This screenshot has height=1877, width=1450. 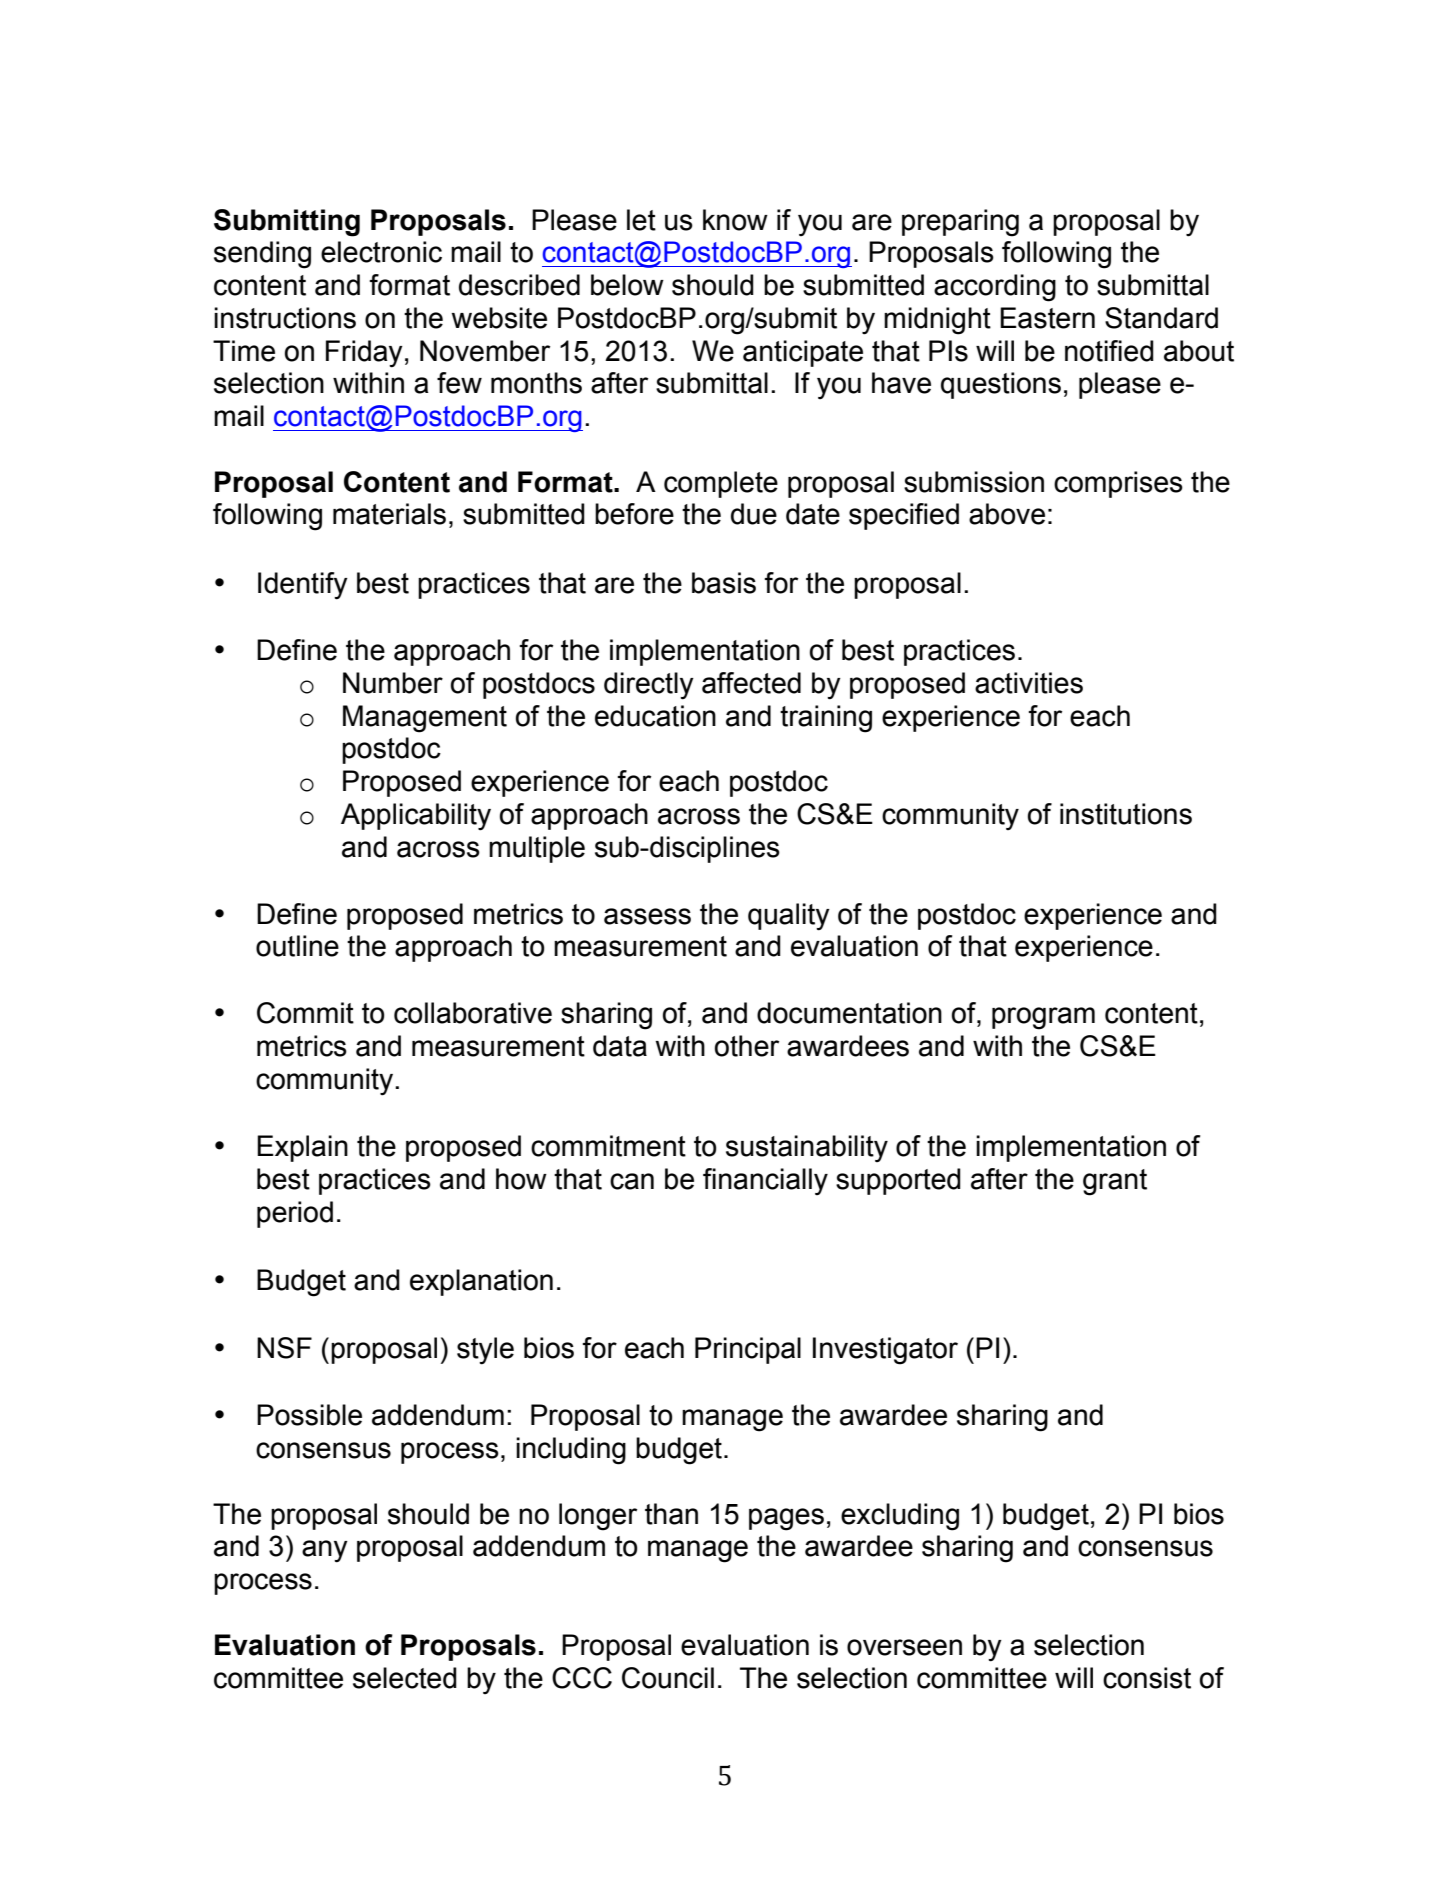 What do you see at coordinates (405, 1678) in the screenshot?
I see `selected` at bounding box center [405, 1678].
